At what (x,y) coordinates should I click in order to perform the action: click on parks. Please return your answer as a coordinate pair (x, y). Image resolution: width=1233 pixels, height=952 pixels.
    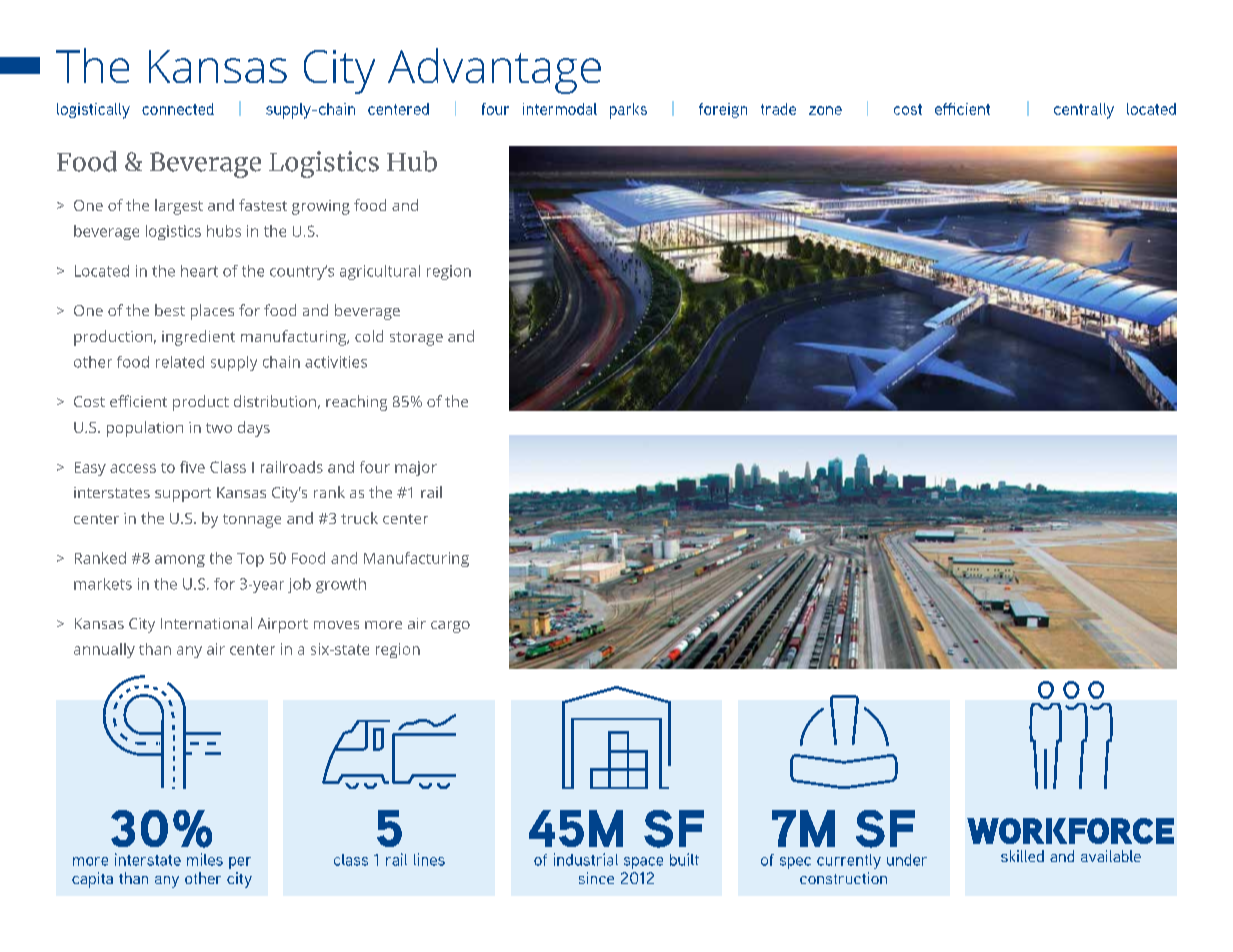
    Looking at the image, I should click on (628, 111).
